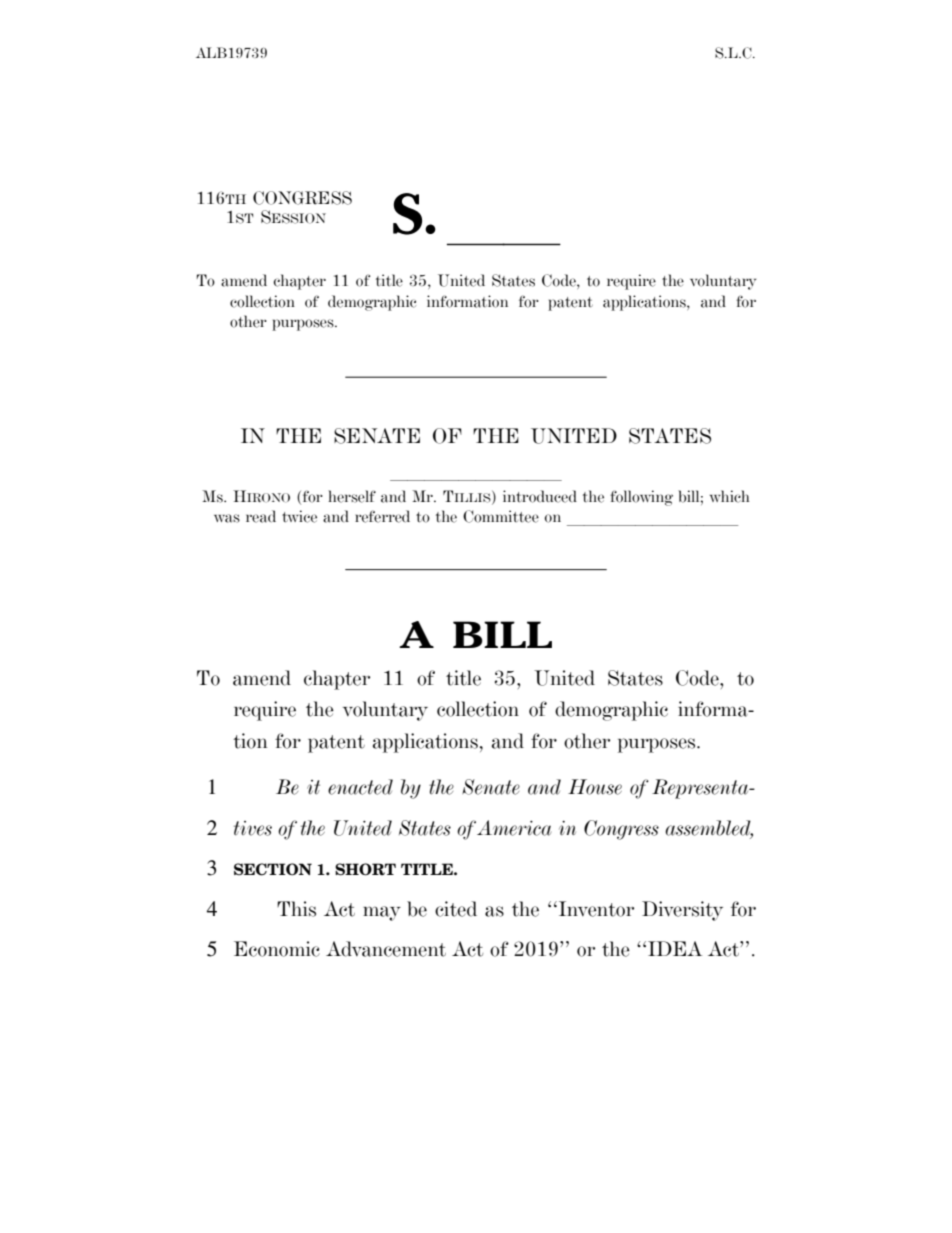 This page has height=1233, width=952. What do you see at coordinates (595, 787) in the page?
I see `House` at bounding box center [595, 787].
